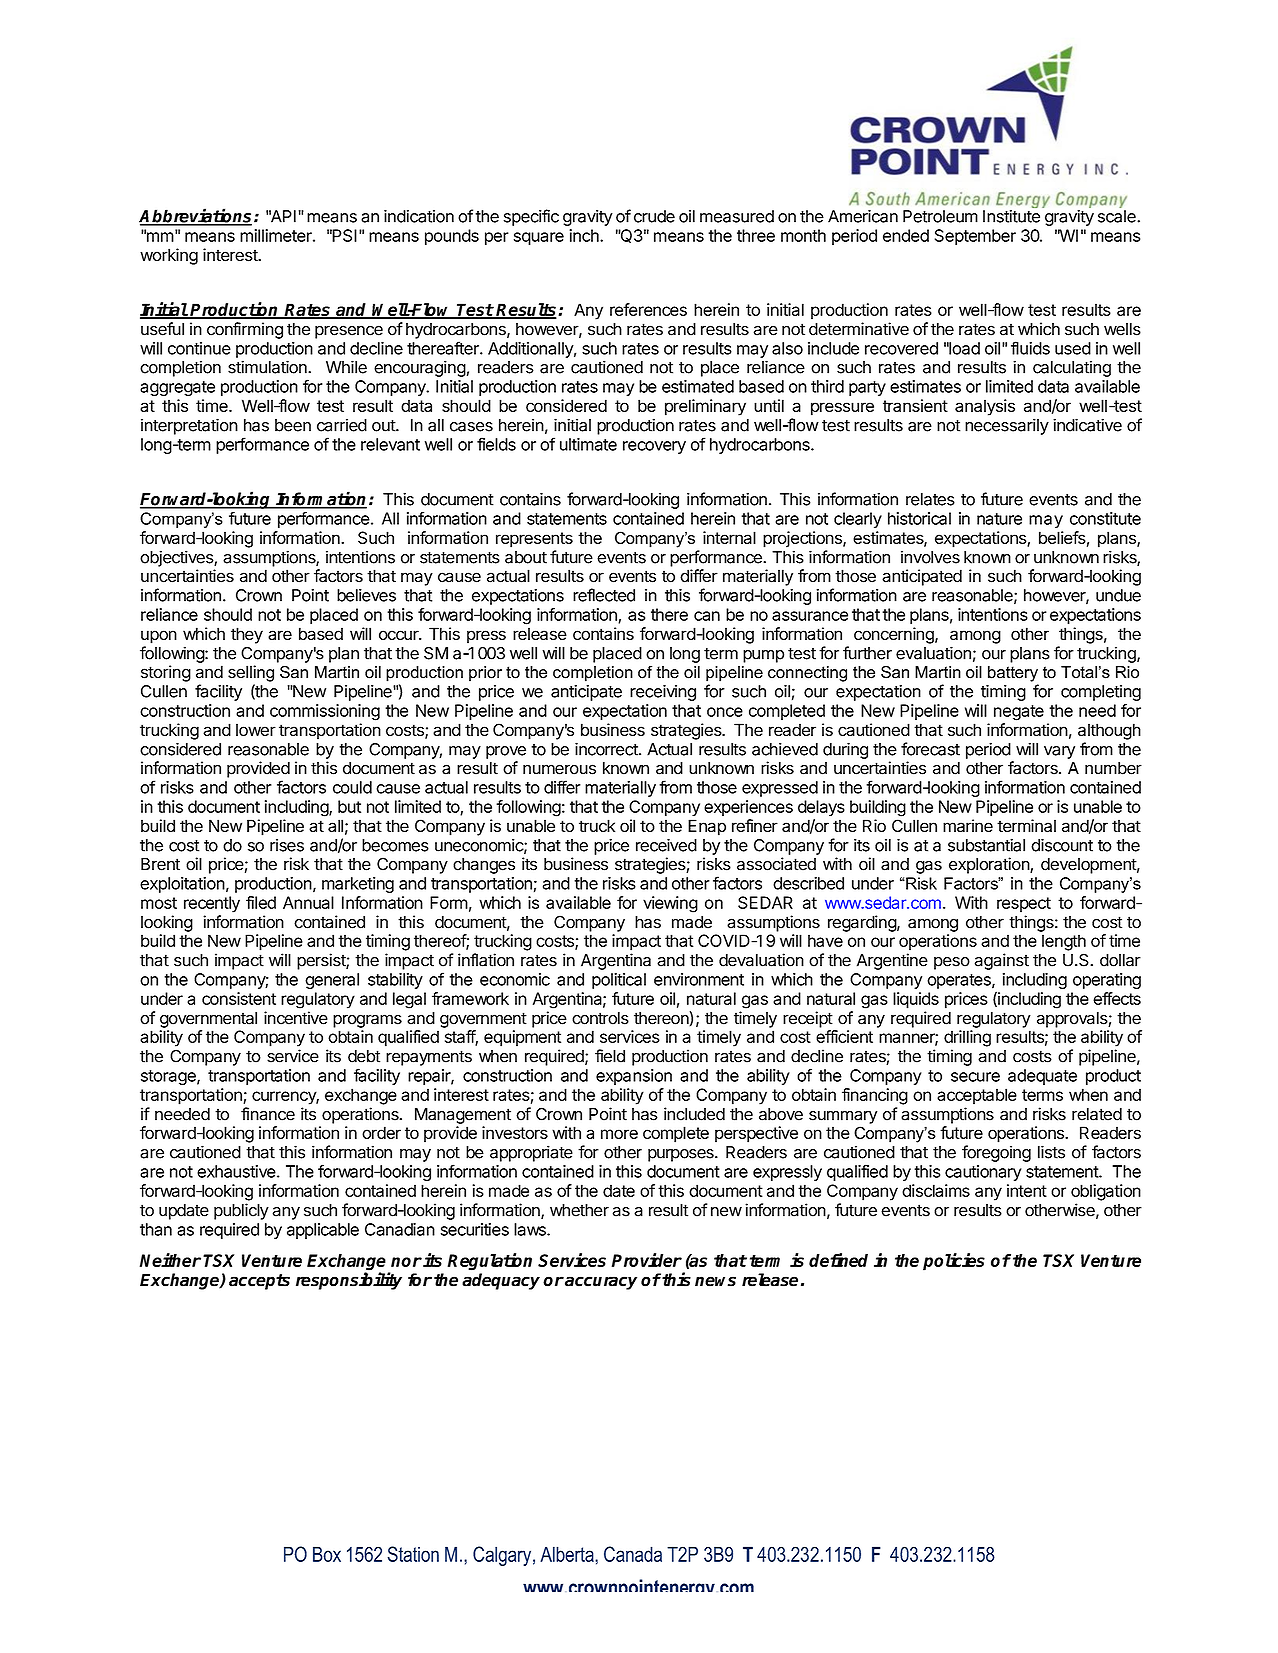 The image size is (1278, 1653). What do you see at coordinates (261, 902) in the page?
I see `filed` at bounding box center [261, 902].
